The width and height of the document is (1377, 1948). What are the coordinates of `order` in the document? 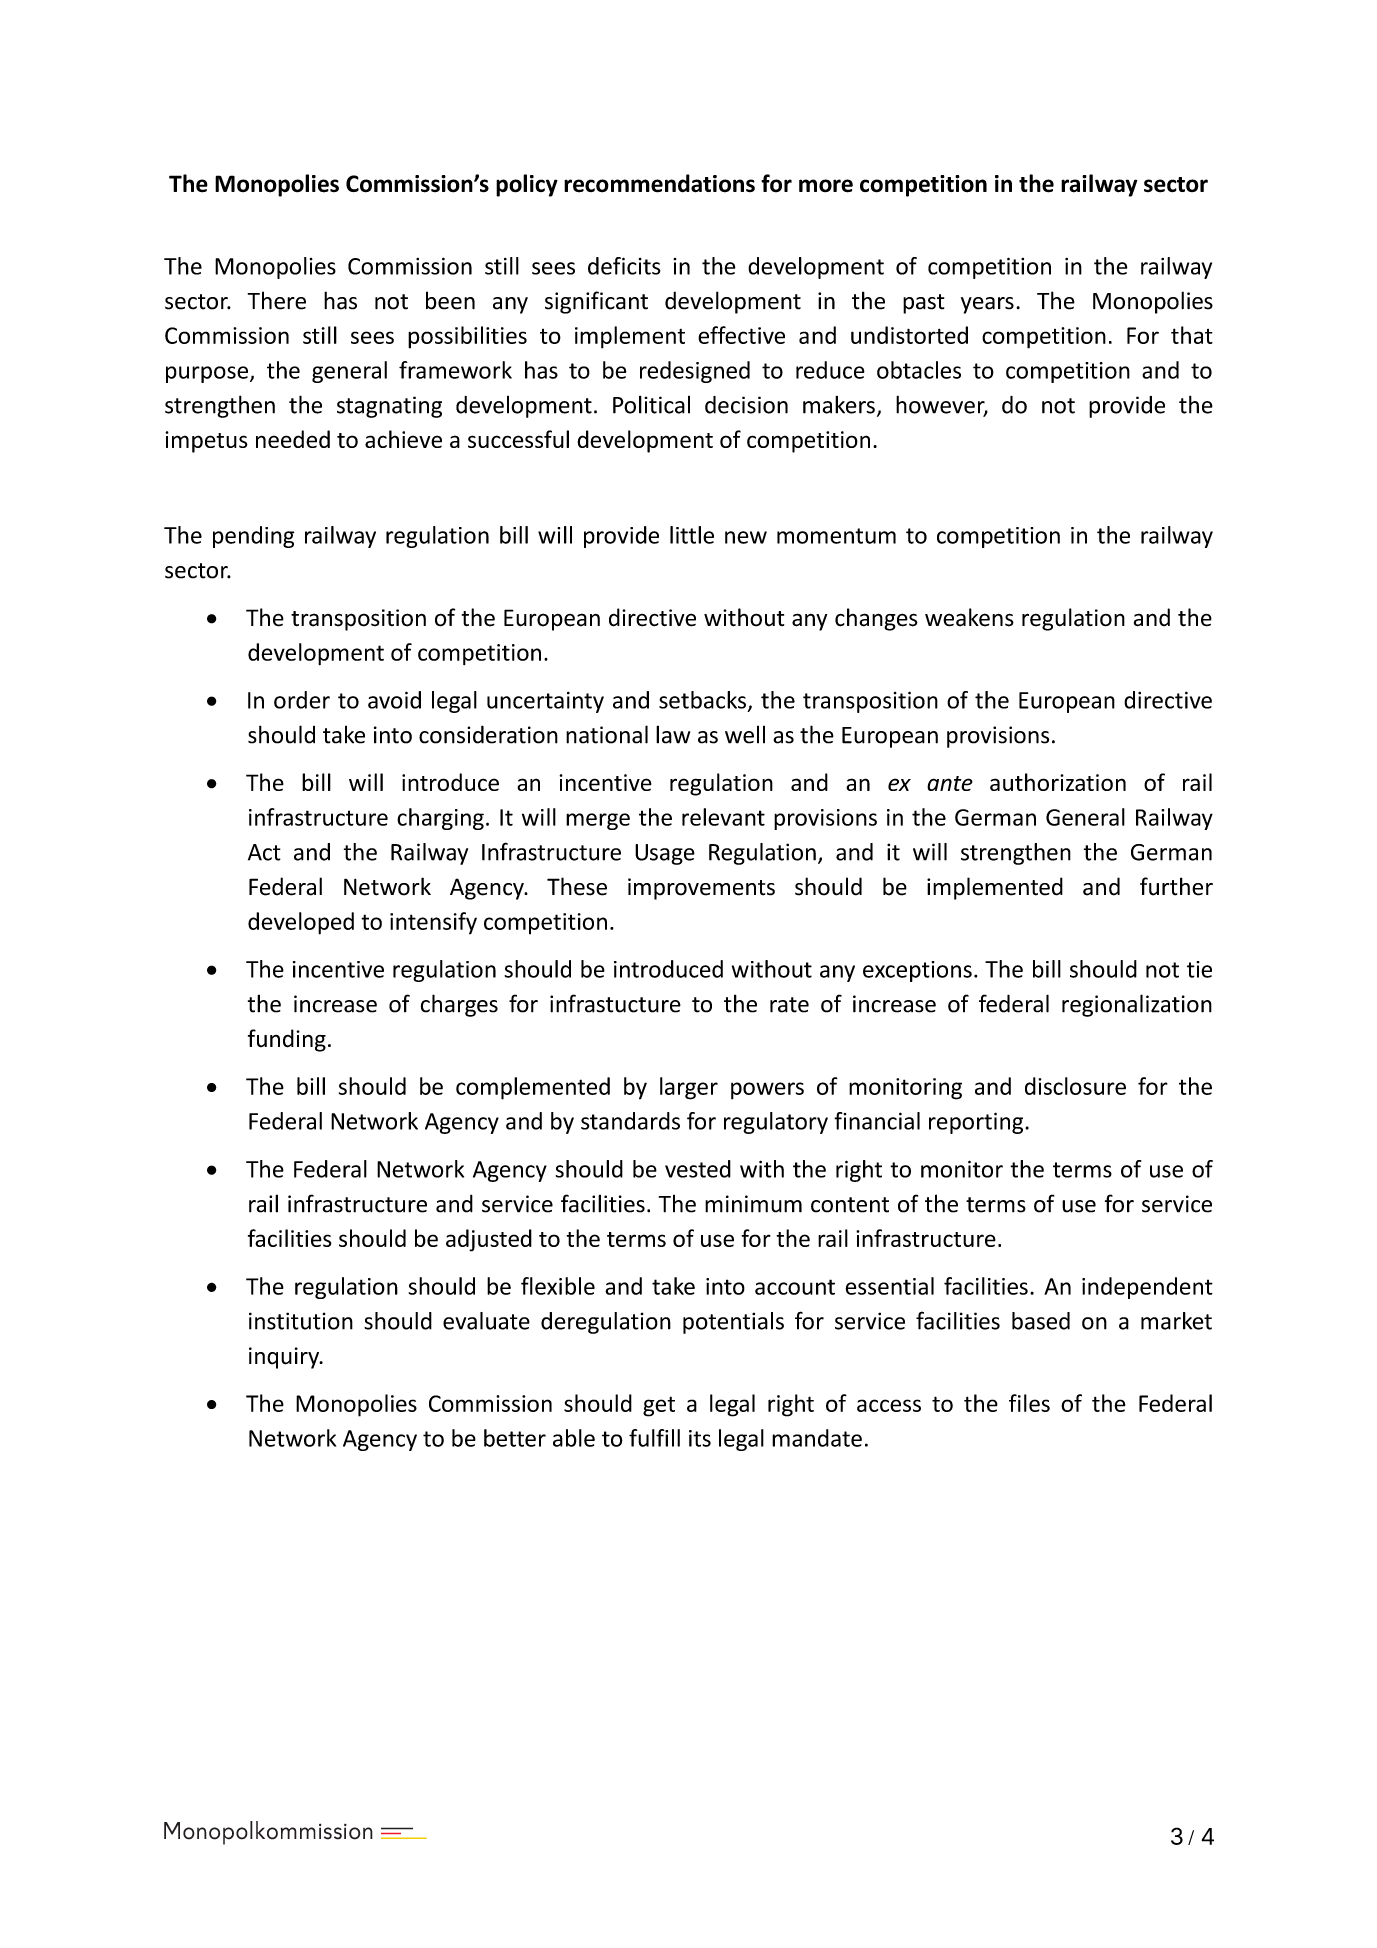 It's located at (302, 700).
